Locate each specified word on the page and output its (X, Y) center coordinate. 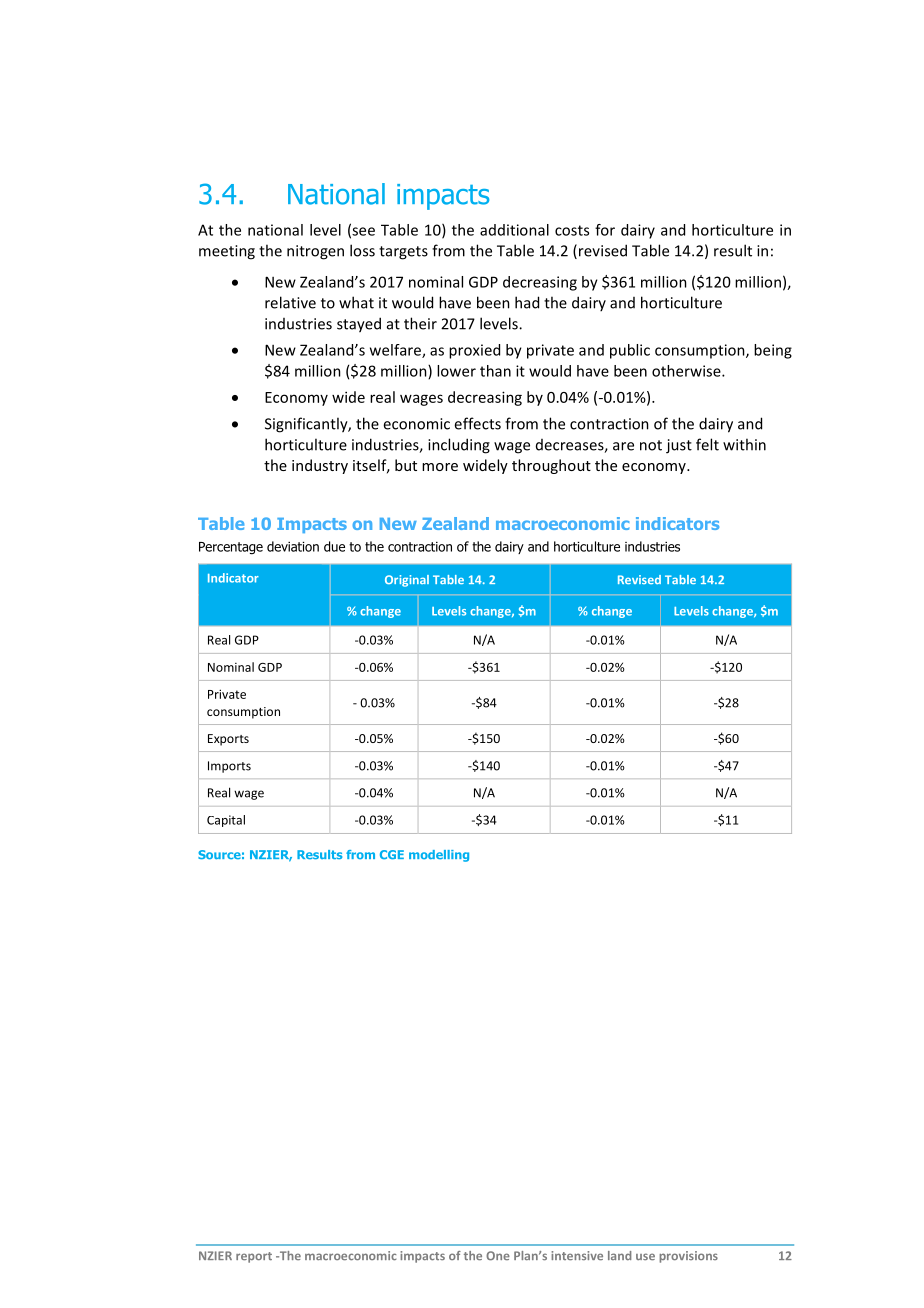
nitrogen (315, 252)
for (605, 230)
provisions (688, 1257)
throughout (551, 466)
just (679, 446)
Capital (226, 821)
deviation (293, 546)
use (645, 1257)
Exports (228, 740)
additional (514, 230)
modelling (439, 856)
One (498, 1256)
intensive (577, 1256)
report (254, 1257)
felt (707, 444)
